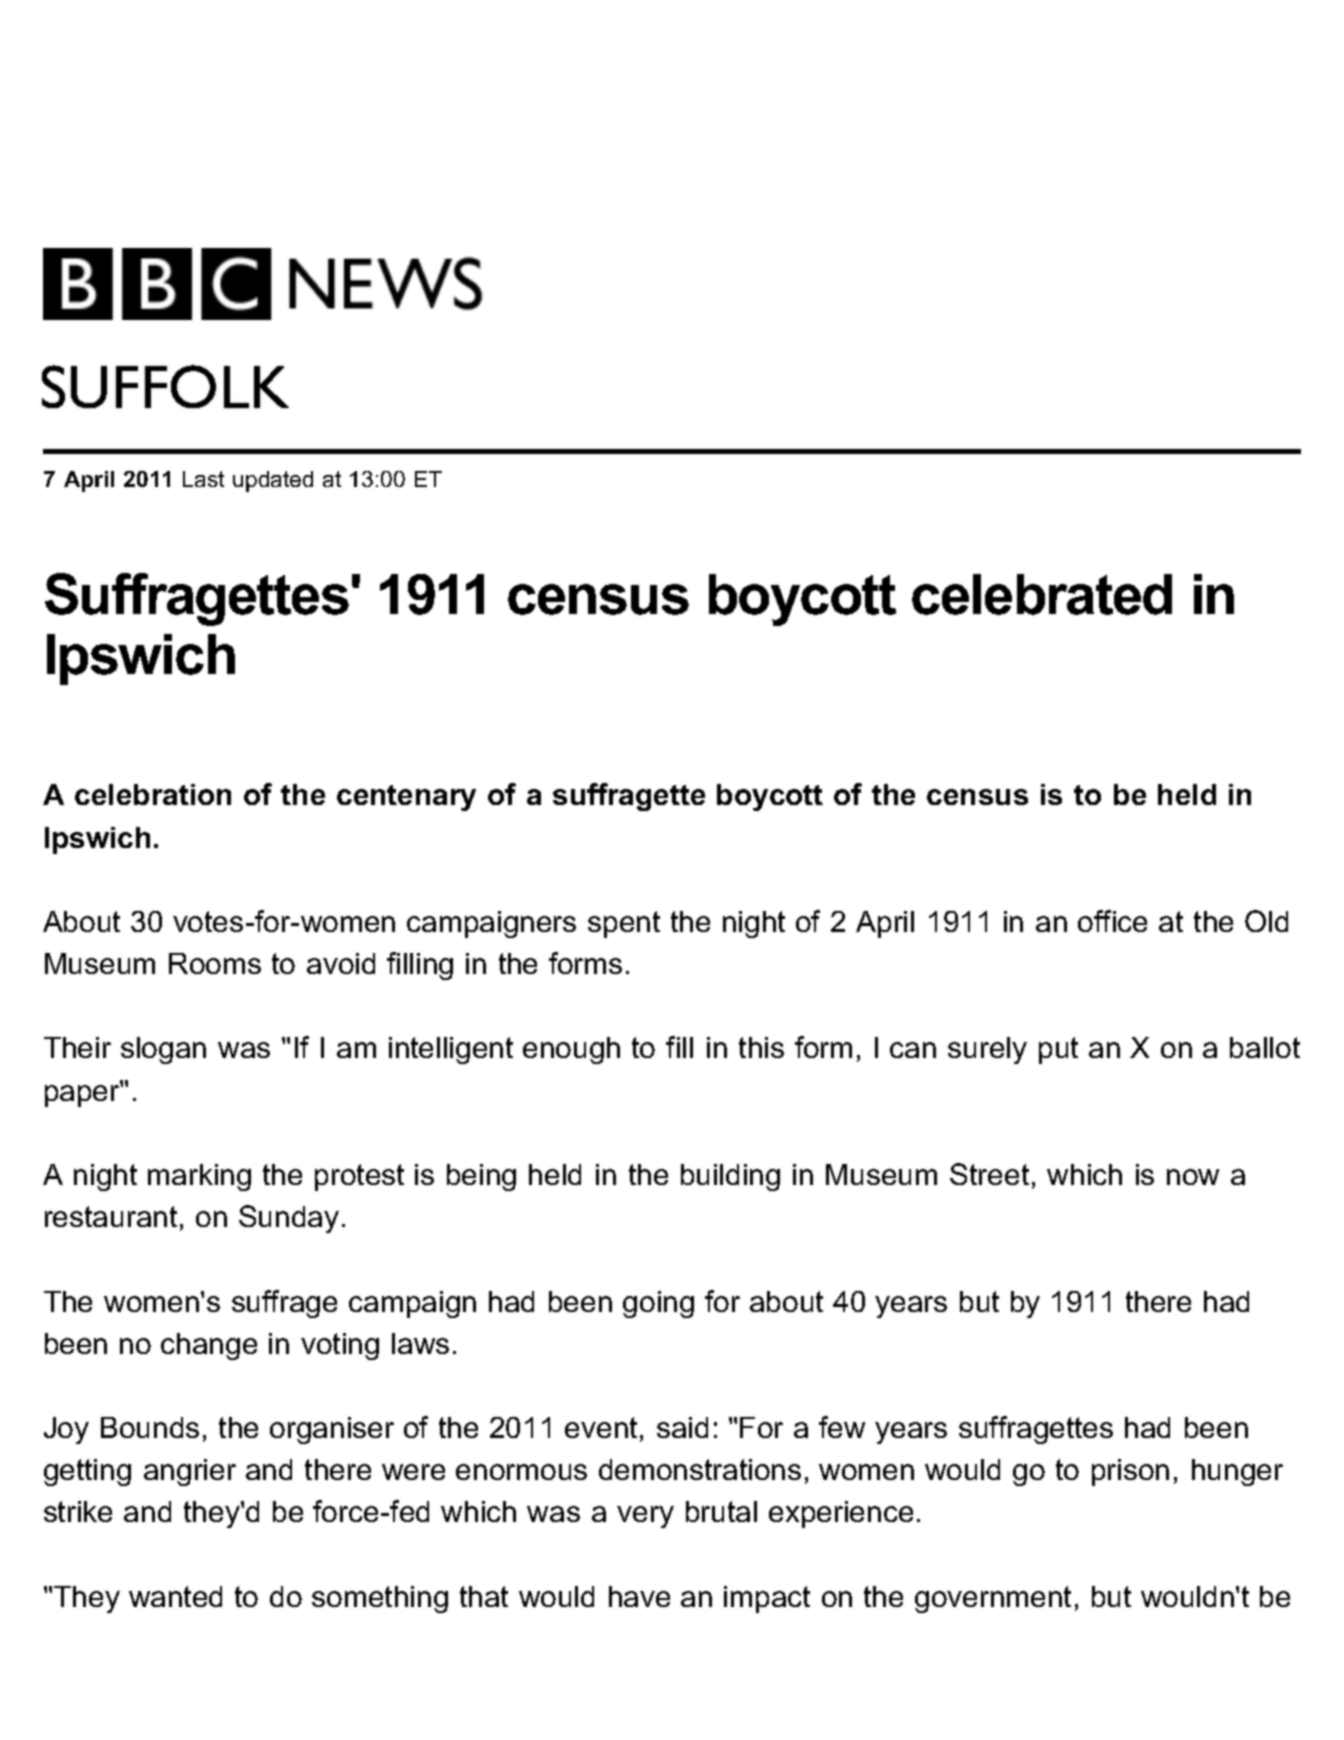  What do you see at coordinates (1112, 921) in the screenshot?
I see `office` at bounding box center [1112, 921].
